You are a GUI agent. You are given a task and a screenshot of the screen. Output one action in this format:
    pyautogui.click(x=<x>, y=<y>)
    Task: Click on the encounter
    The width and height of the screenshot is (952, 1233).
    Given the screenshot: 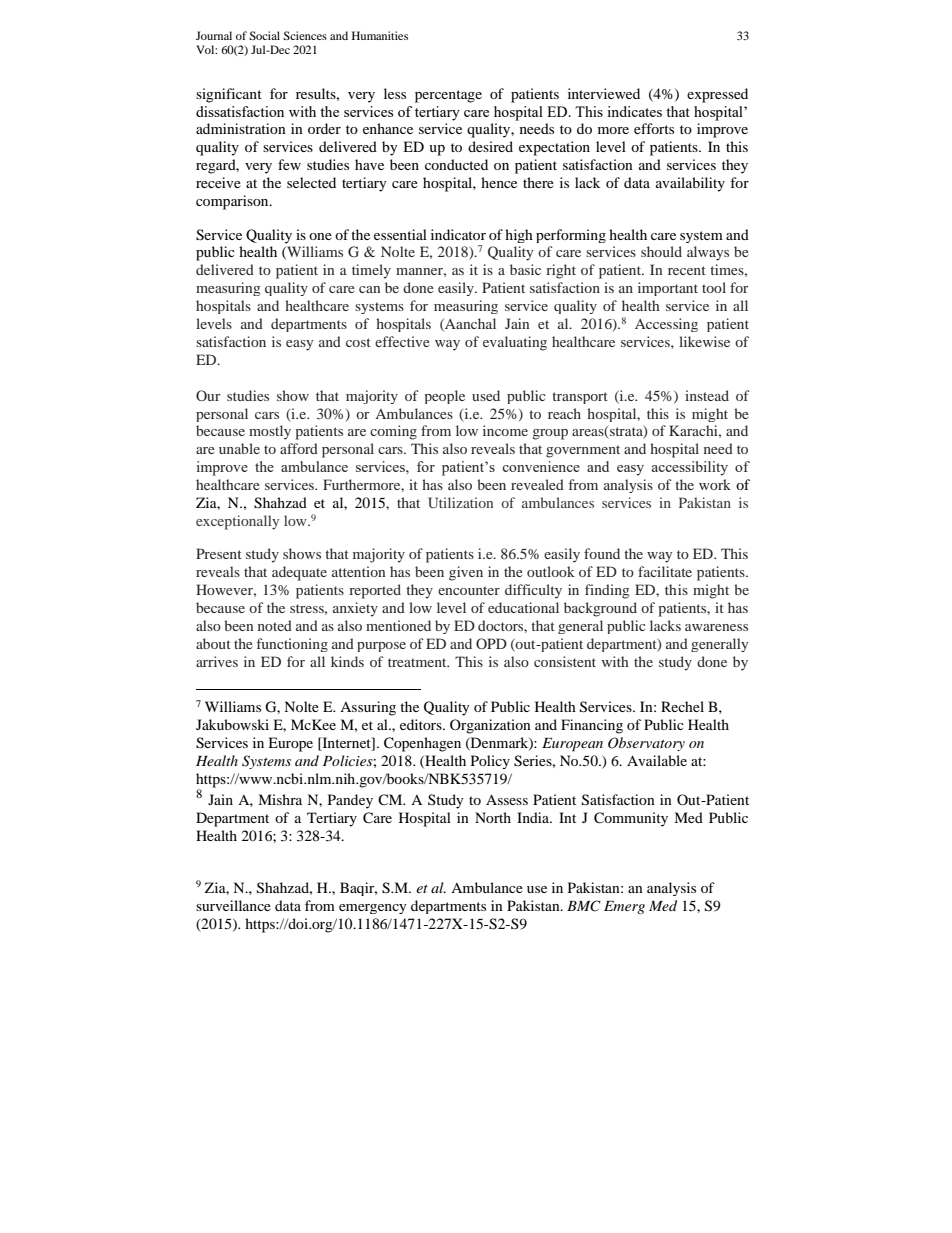 What is the action you would take?
    pyautogui.click(x=469, y=590)
